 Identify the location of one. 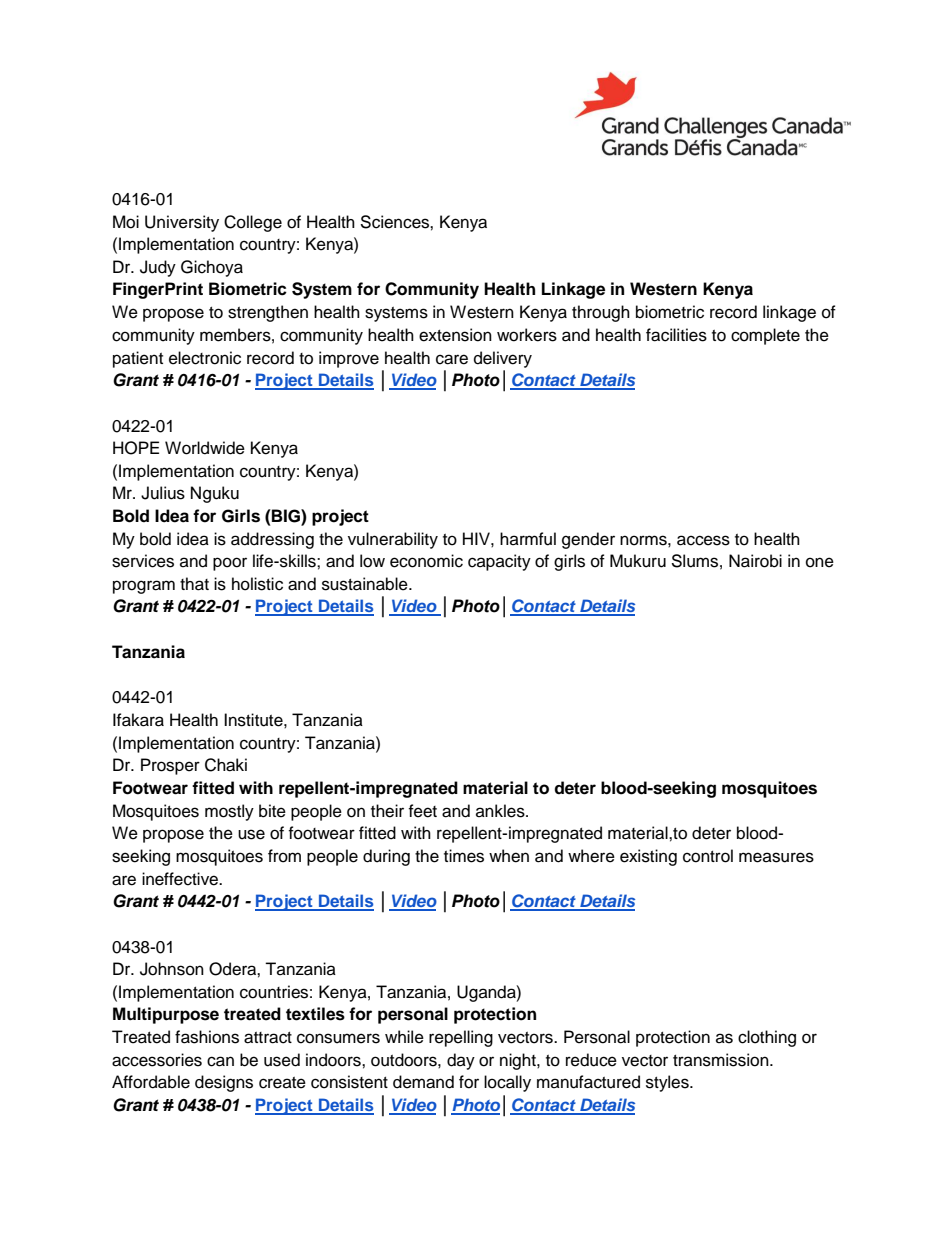
(820, 562).
